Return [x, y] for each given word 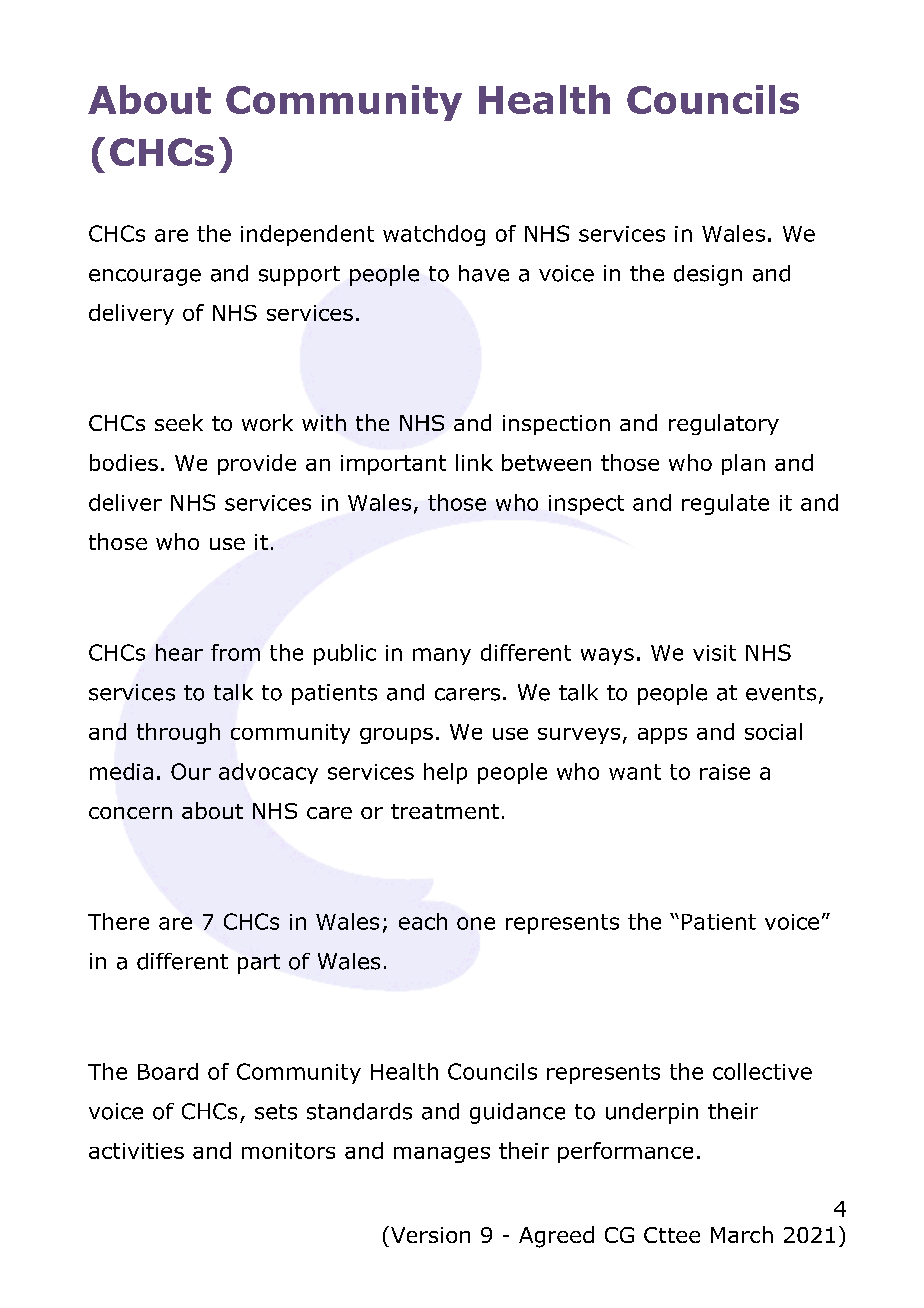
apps [662, 736]
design [708, 275]
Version [429, 1234]
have [484, 273]
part [259, 964]
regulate [725, 504]
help [445, 773]
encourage [145, 277]
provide [257, 464]
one [476, 923]
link [474, 462]
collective [762, 1071]
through [178, 733]
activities [136, 1151]
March [742, 1234]
